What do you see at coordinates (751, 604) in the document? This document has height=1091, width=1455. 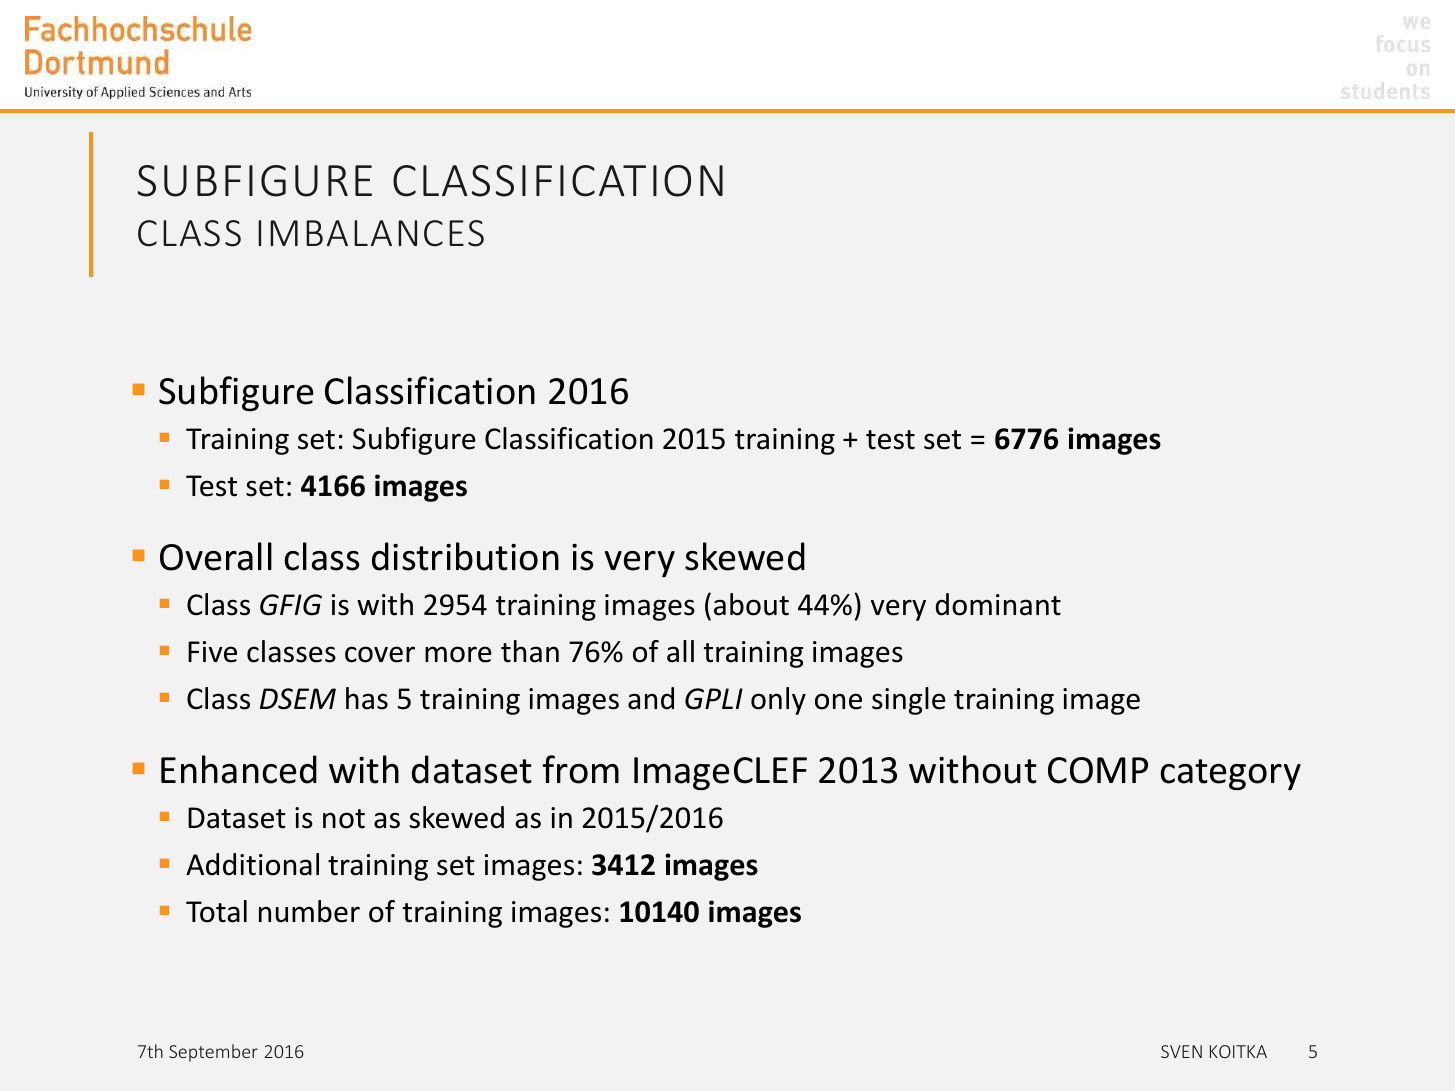 I see `about` at bounding box center [751, 604].
